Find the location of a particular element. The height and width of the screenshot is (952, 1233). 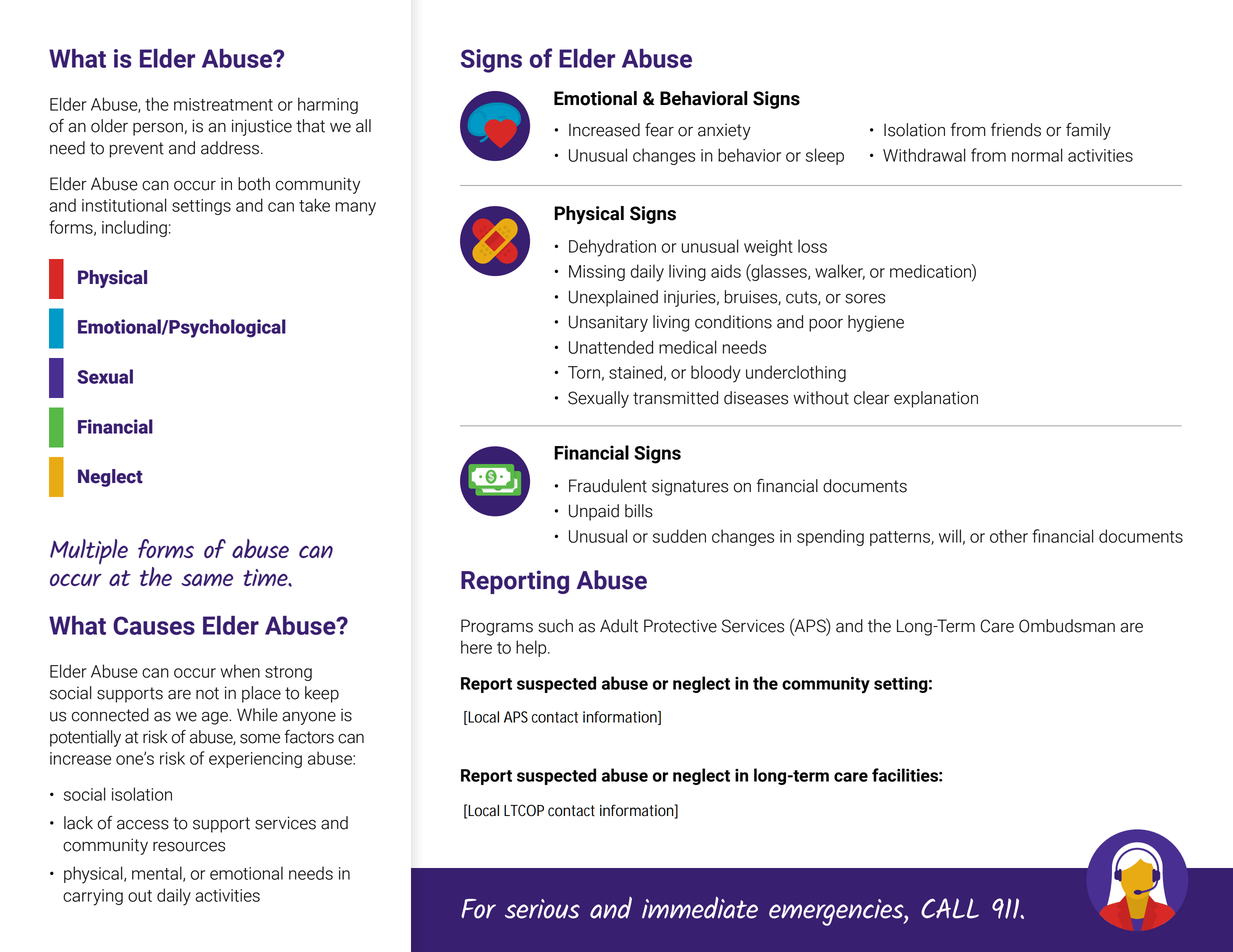

fear is located at coordinates (659, 130).
